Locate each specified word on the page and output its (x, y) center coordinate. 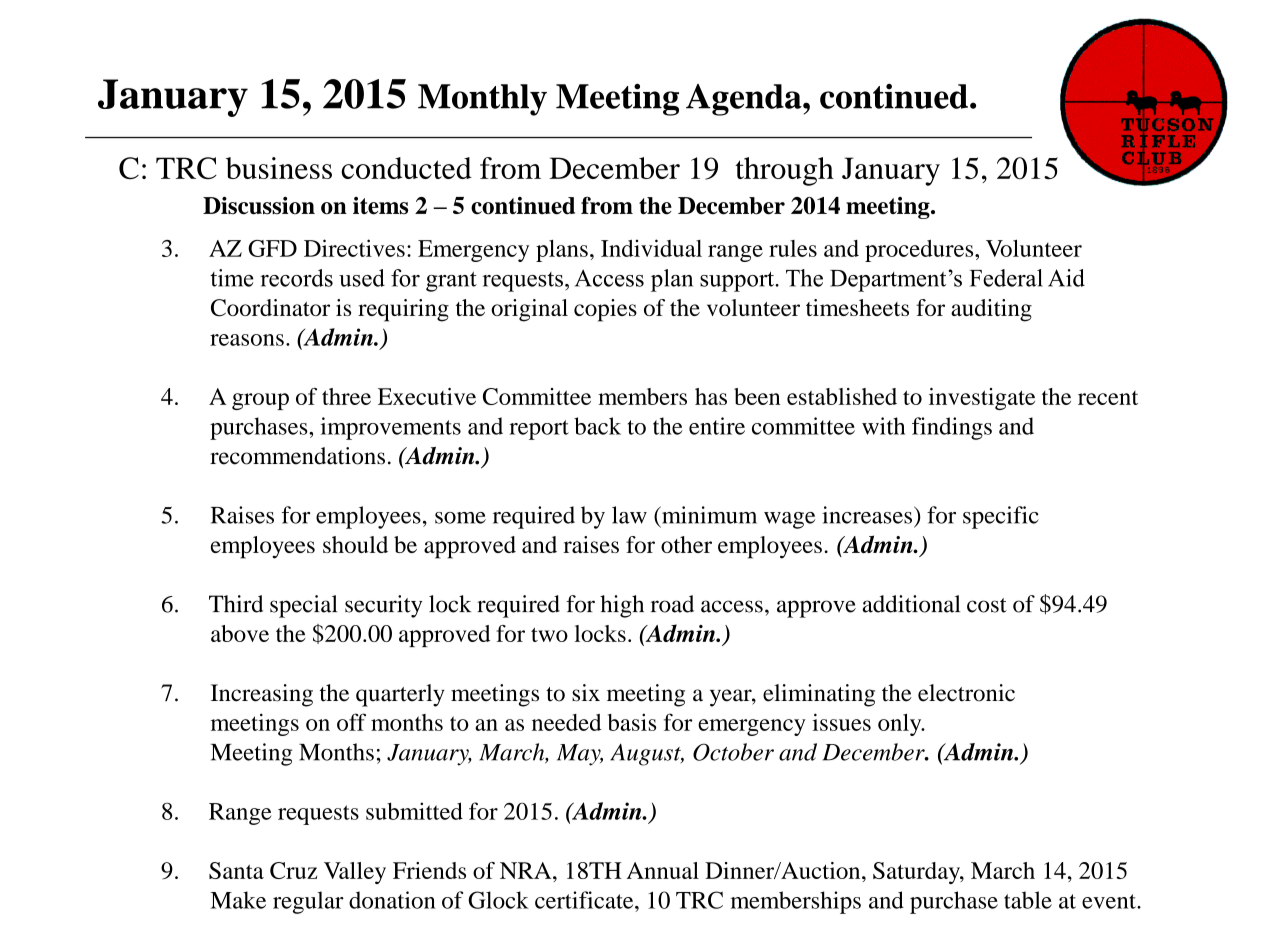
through (784, 171)
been (757, 396)
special (304, 606)
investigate (982, 399)
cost (987, 605)
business (279, 168)
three (346, 396)
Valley (355, 873)
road (672, 604)
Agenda (745, 100)
